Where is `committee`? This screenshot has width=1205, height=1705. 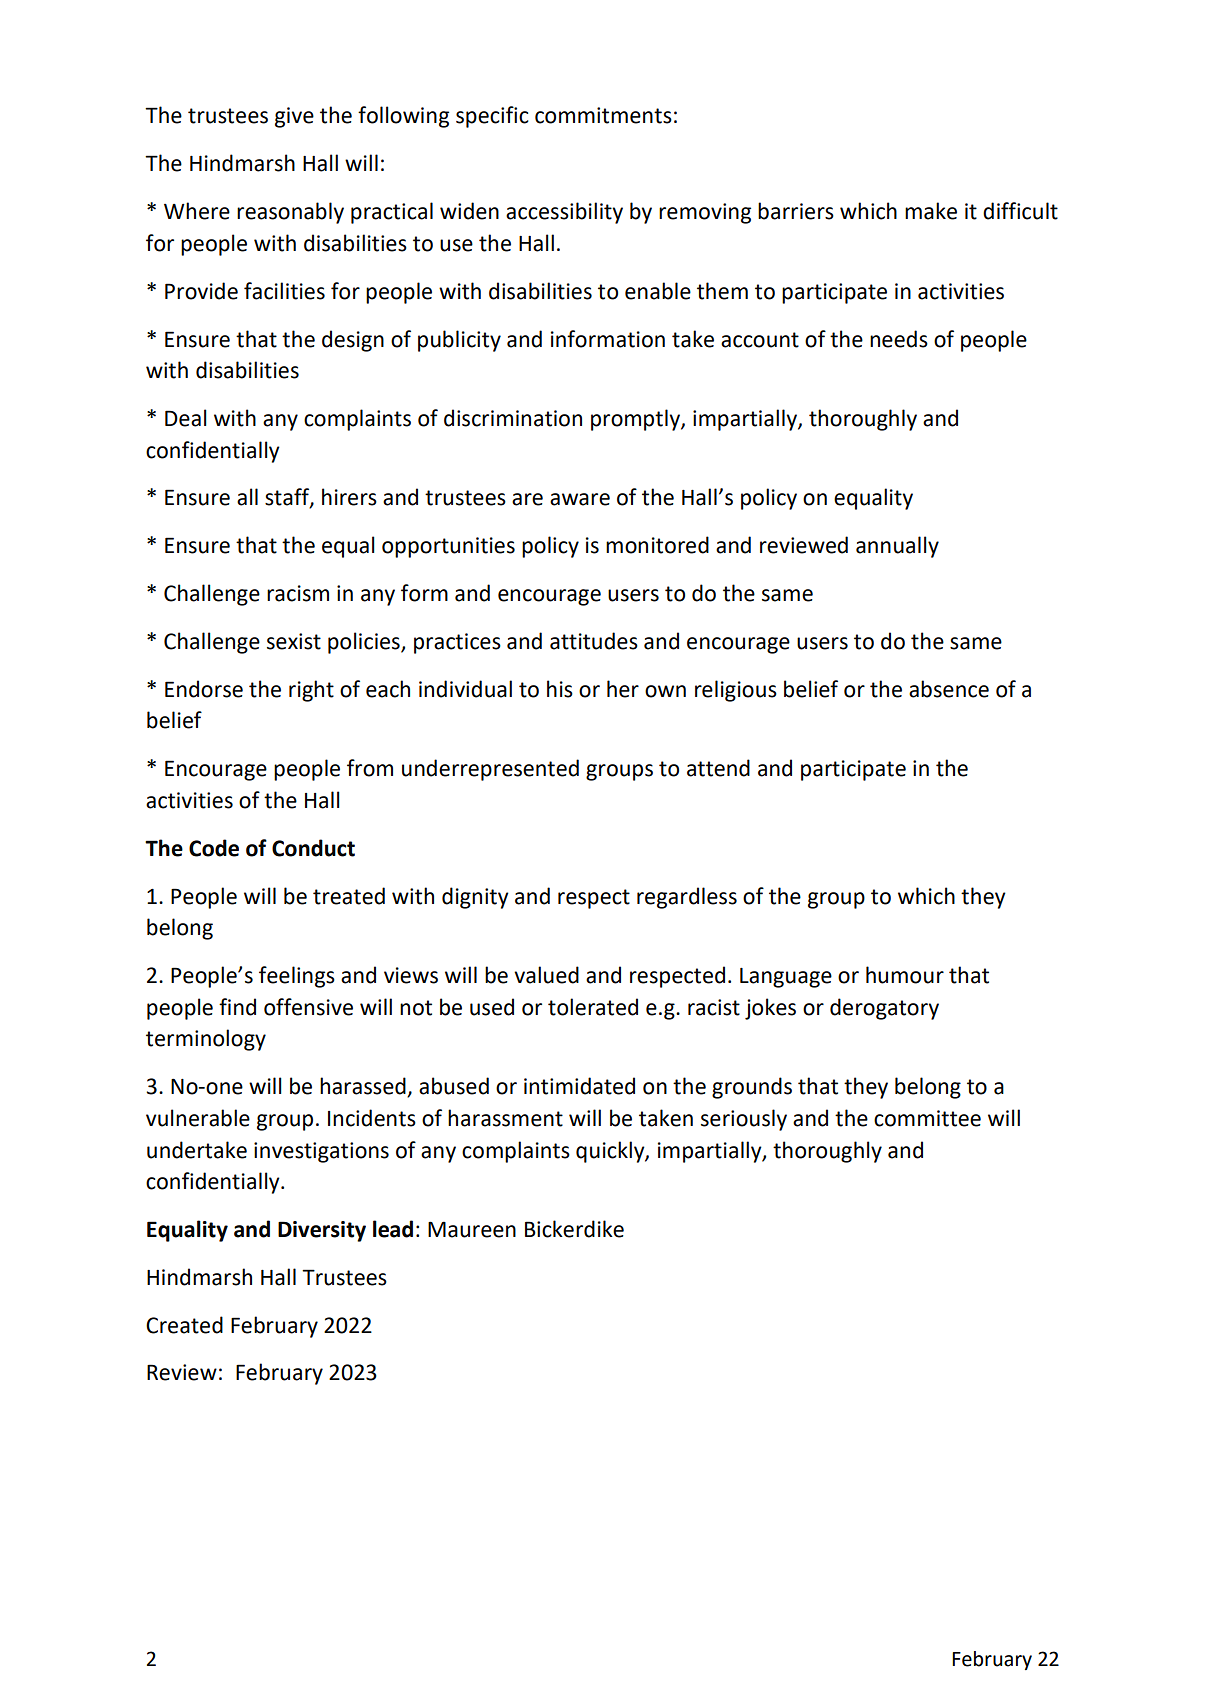
committee is located at coordinates (927, 1118).
